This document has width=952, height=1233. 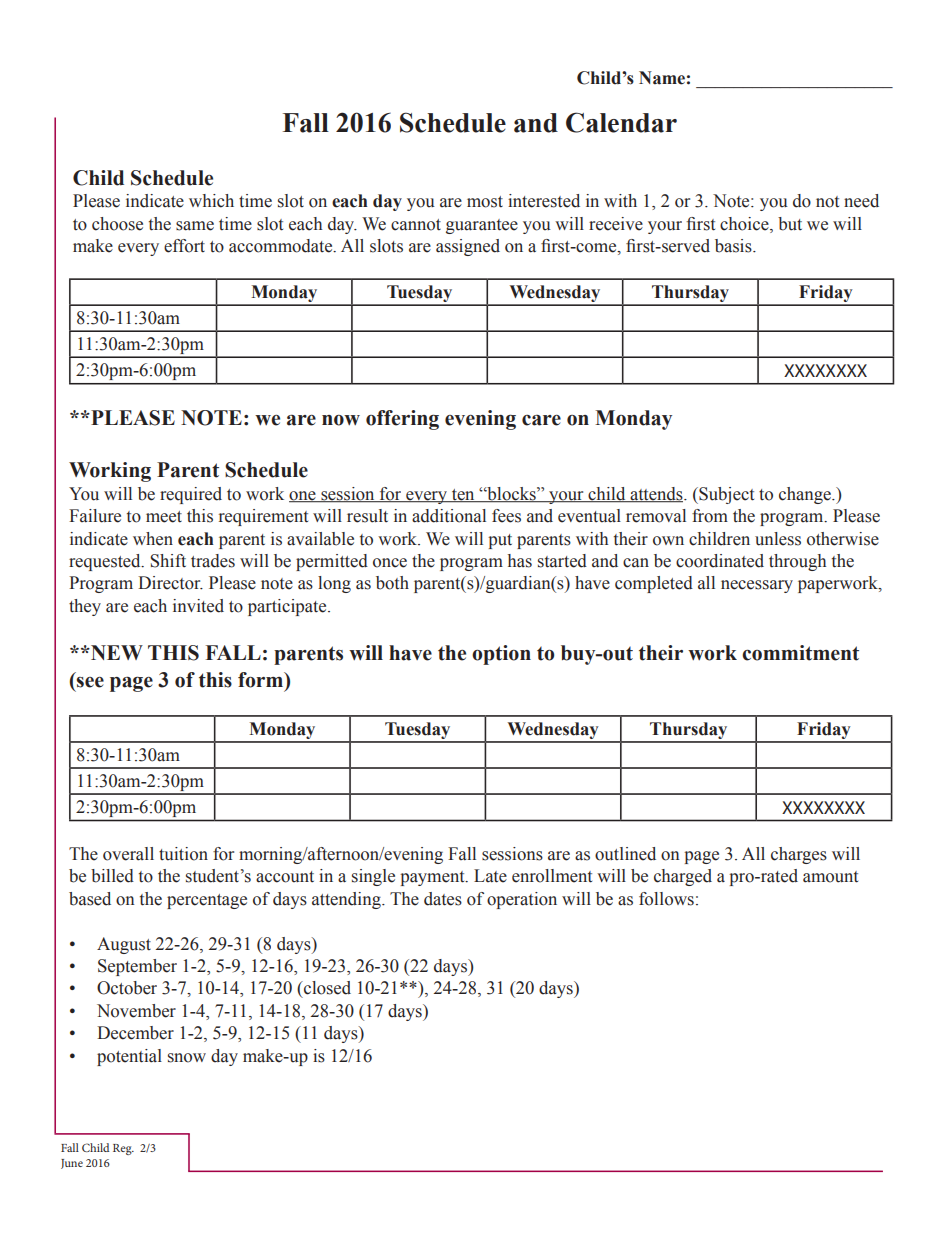 What do you see at coordinates (501, 655) in the document?
I see `option` at bounding box center [501, 655].
